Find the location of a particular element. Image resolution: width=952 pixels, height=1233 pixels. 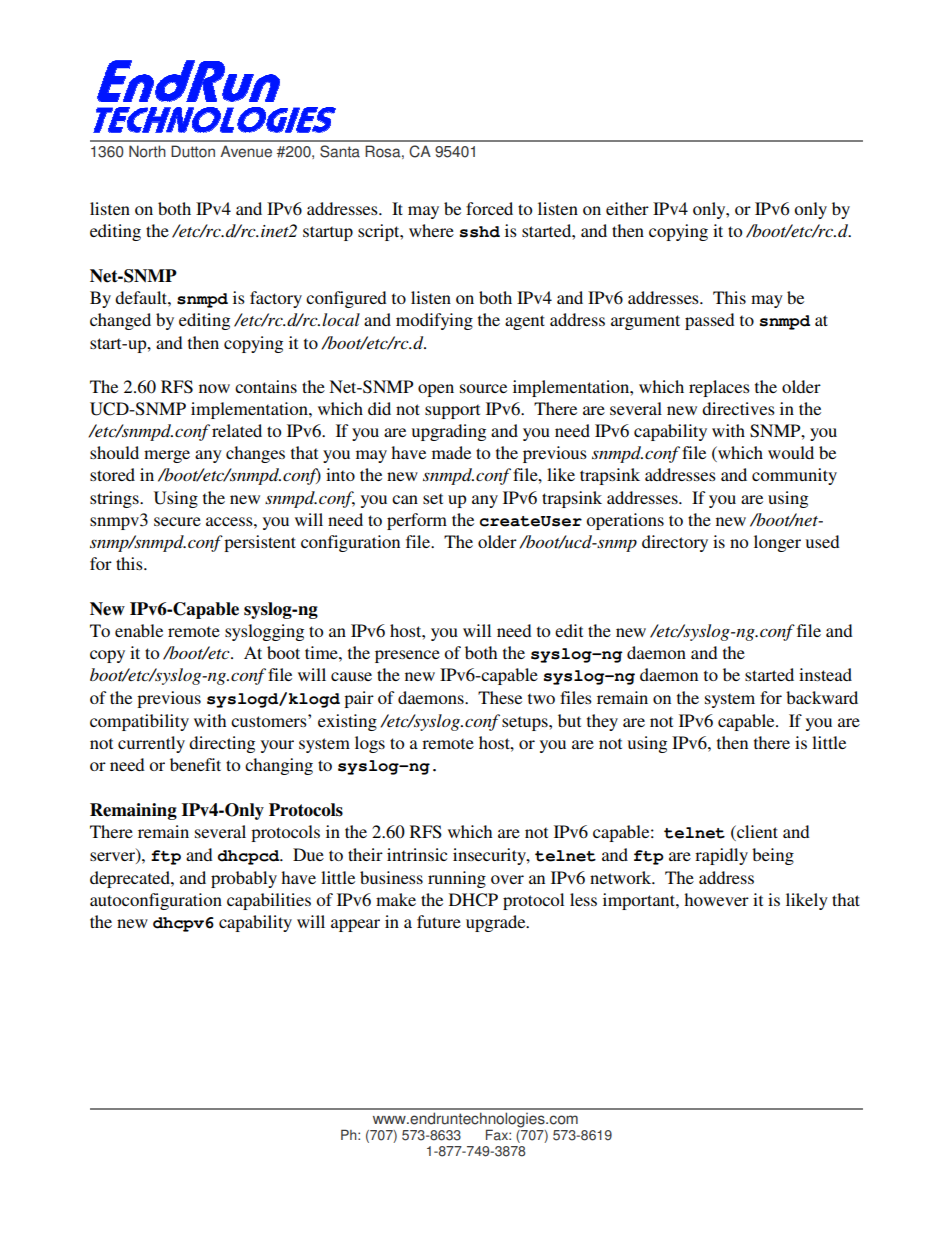

rapidly is located at coordinates (721, 856).
